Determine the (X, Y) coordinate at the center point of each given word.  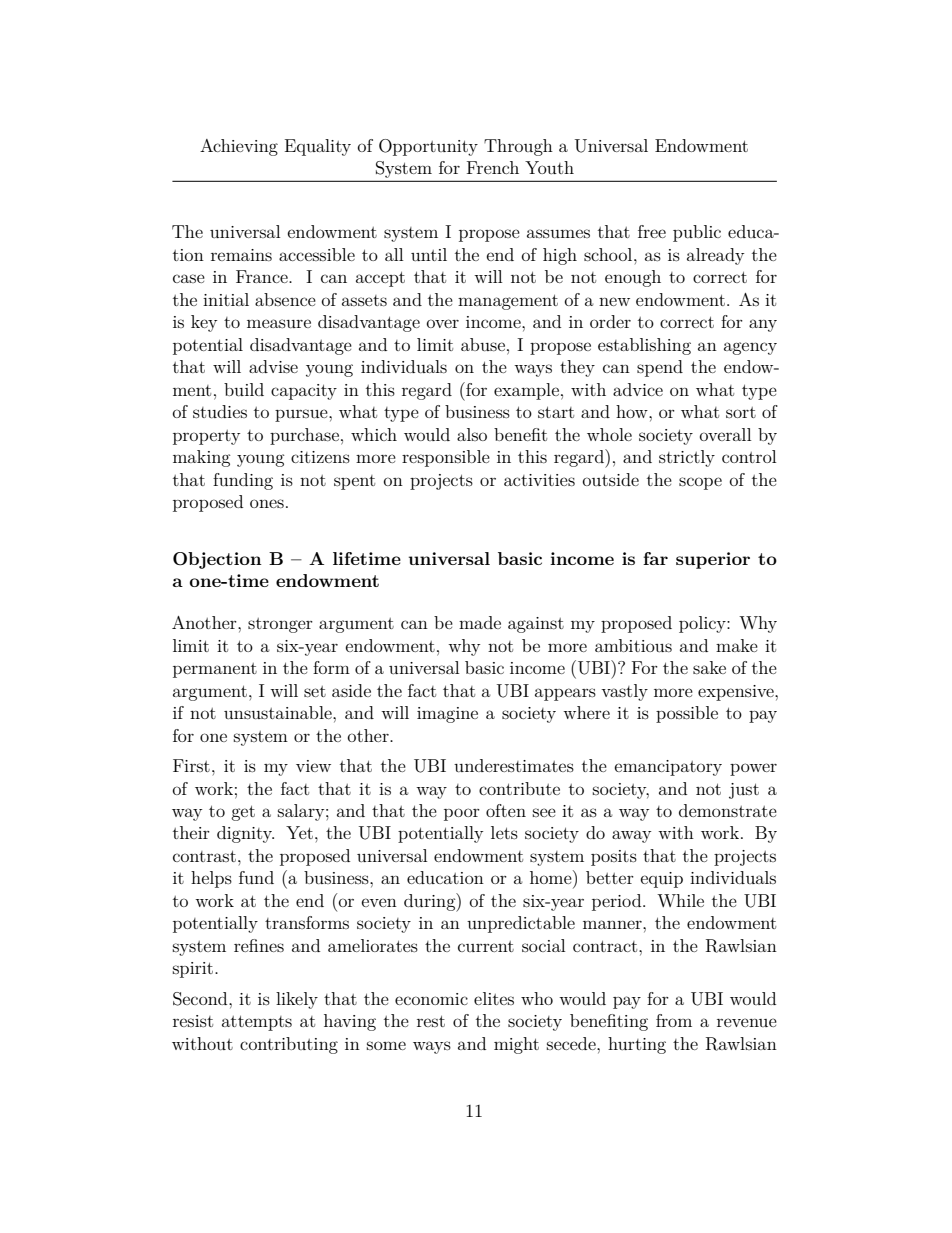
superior (713, 560)
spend (660, 368)
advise (273, 366)
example (526, 391)
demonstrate (728, 810)
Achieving (239, 147)
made (480, 622)
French (493, 167)
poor (462, 814)
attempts (257, 1023)
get (243, 813)
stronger (280, 625)
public (697, 233)
